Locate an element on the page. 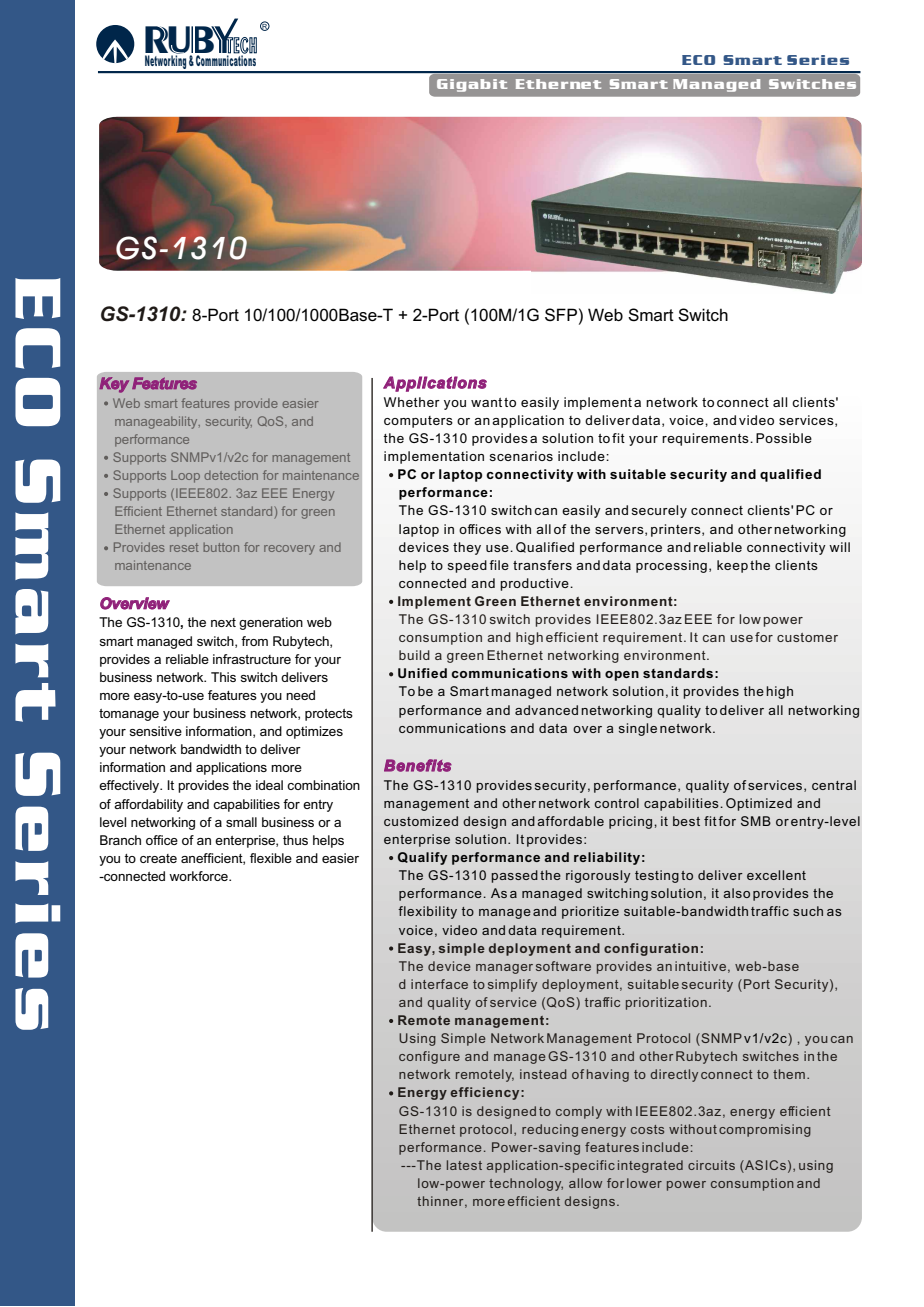 The image size is (924, 1307). Whether is located at coordinates (412, 402).
